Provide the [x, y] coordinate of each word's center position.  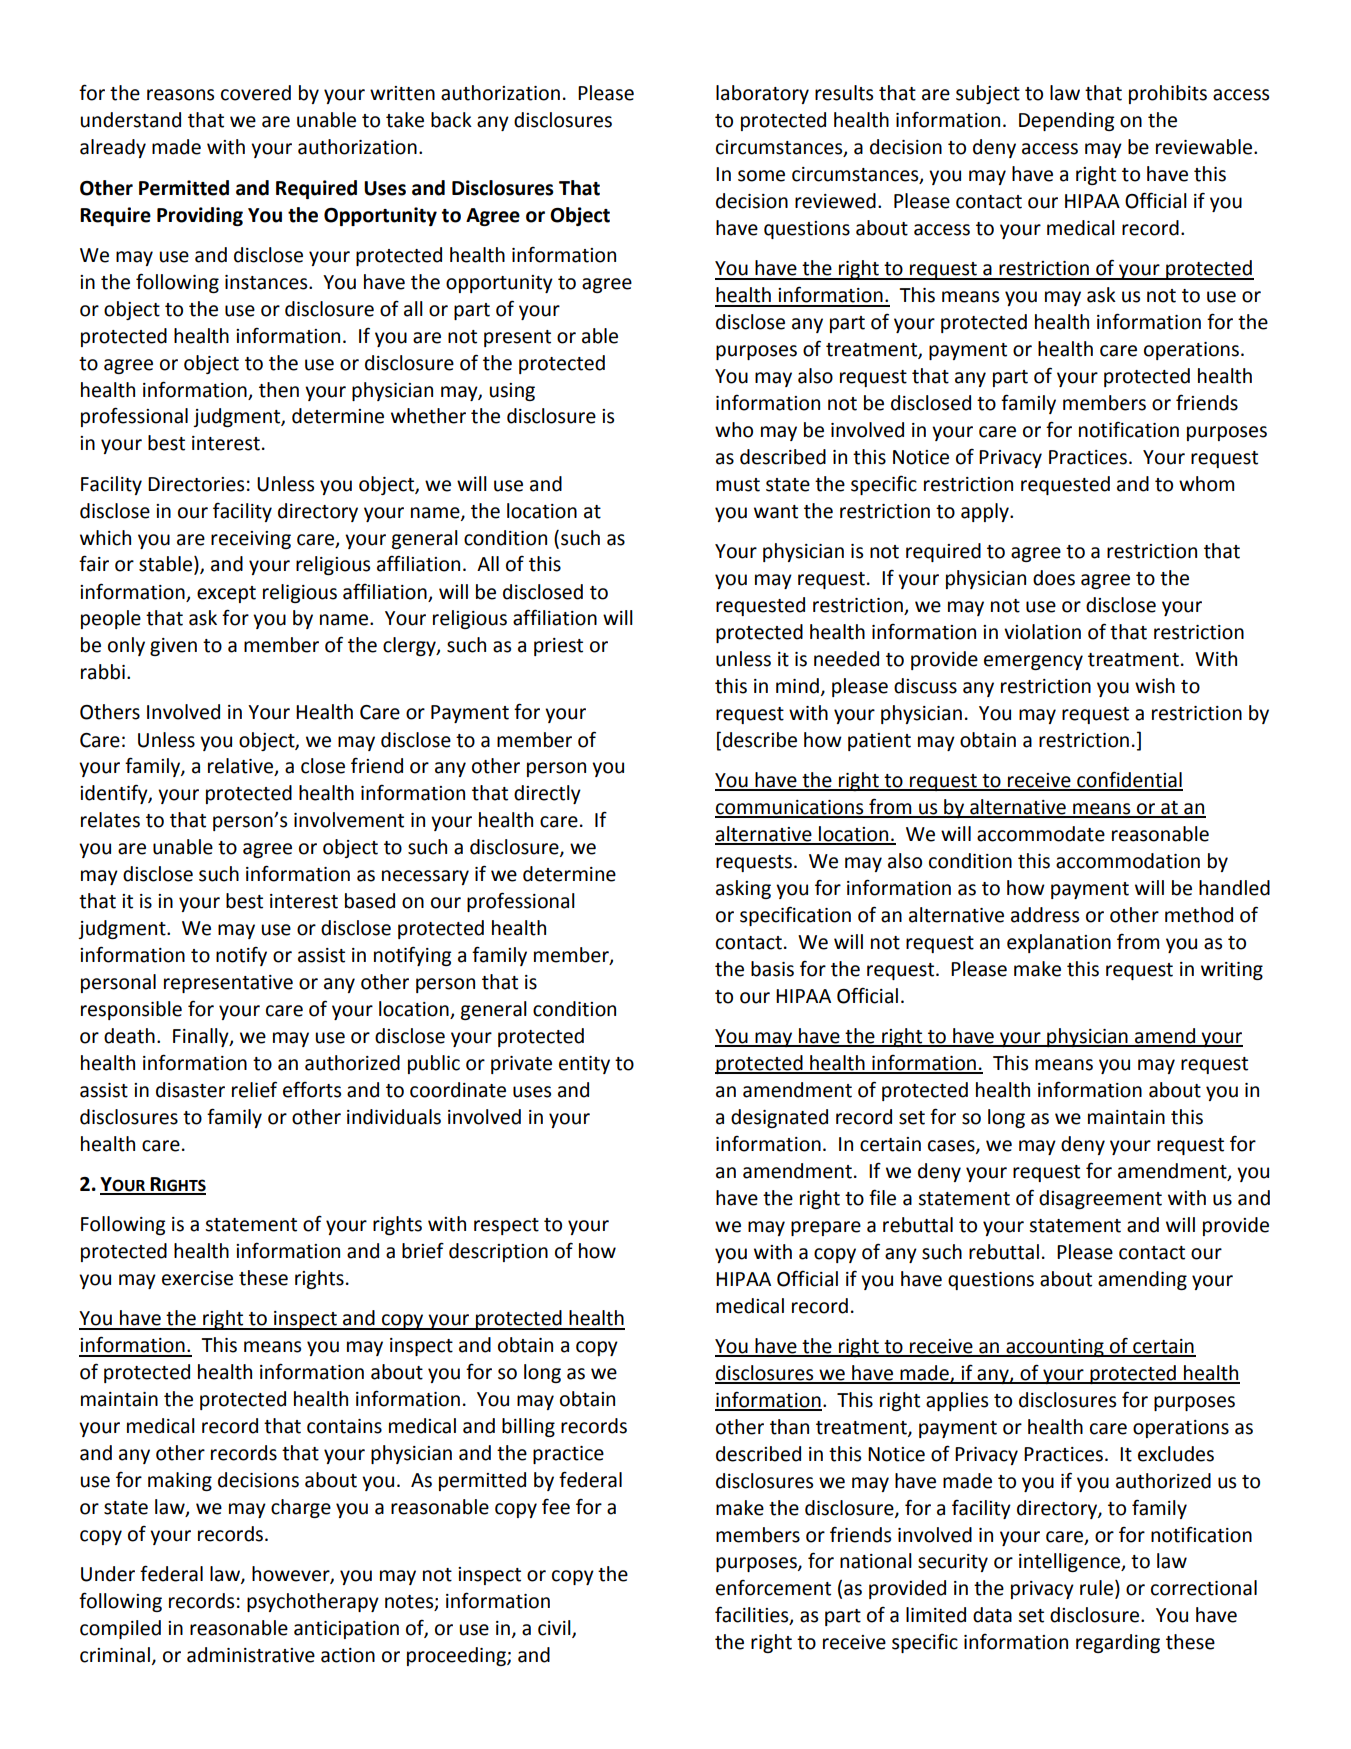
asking [743, 889]
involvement [349, 820]
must [738, 485]
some [761, 176]
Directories [196, 484]
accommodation [1128, 861]
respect [506, 1226]
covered [256, 93]
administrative [251, 1655]
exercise [197, 1278]
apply [986, 512]
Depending [1066, 121]
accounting [1055, 1348]
